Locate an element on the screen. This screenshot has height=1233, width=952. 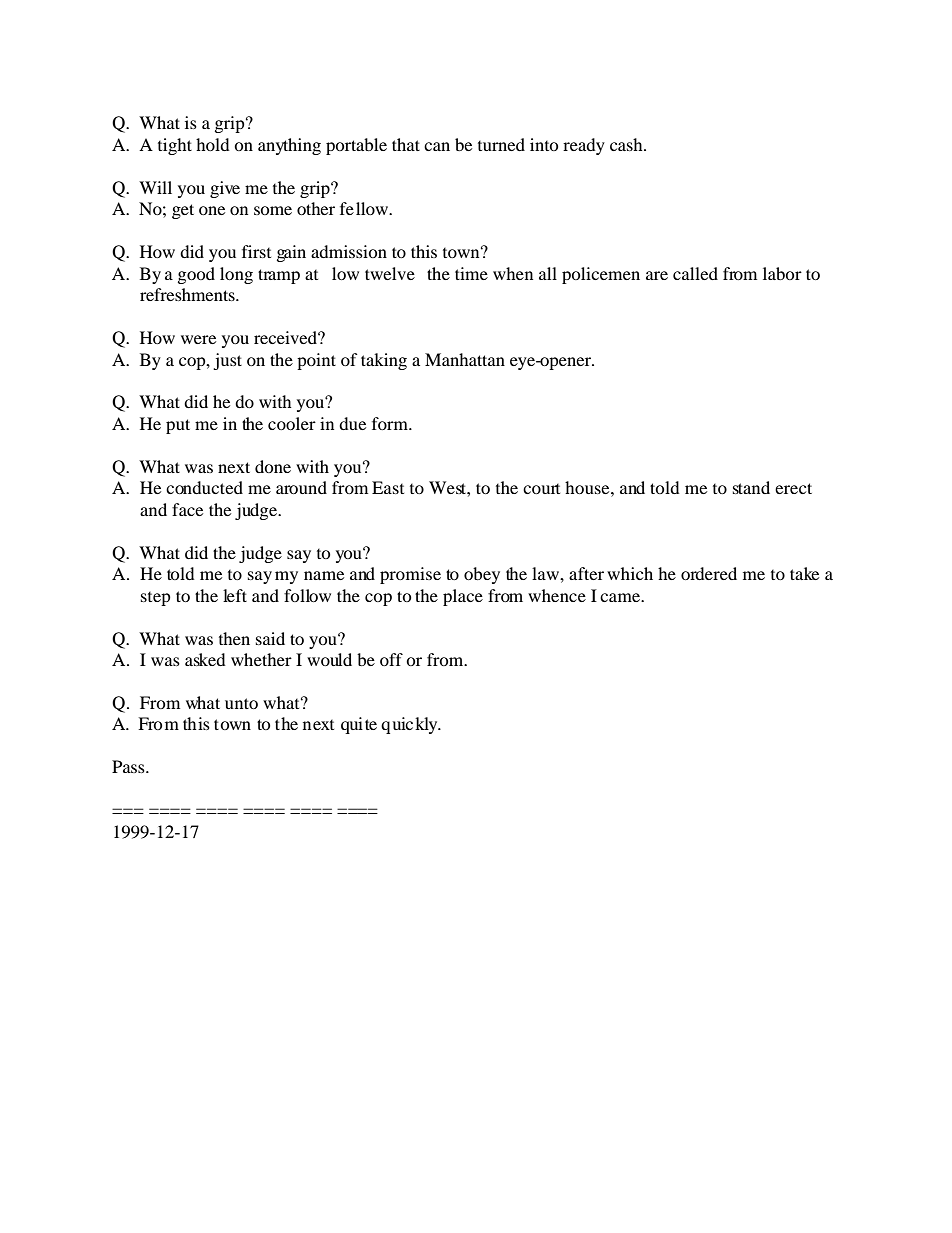
obey is located at coordinates (482, 575).
